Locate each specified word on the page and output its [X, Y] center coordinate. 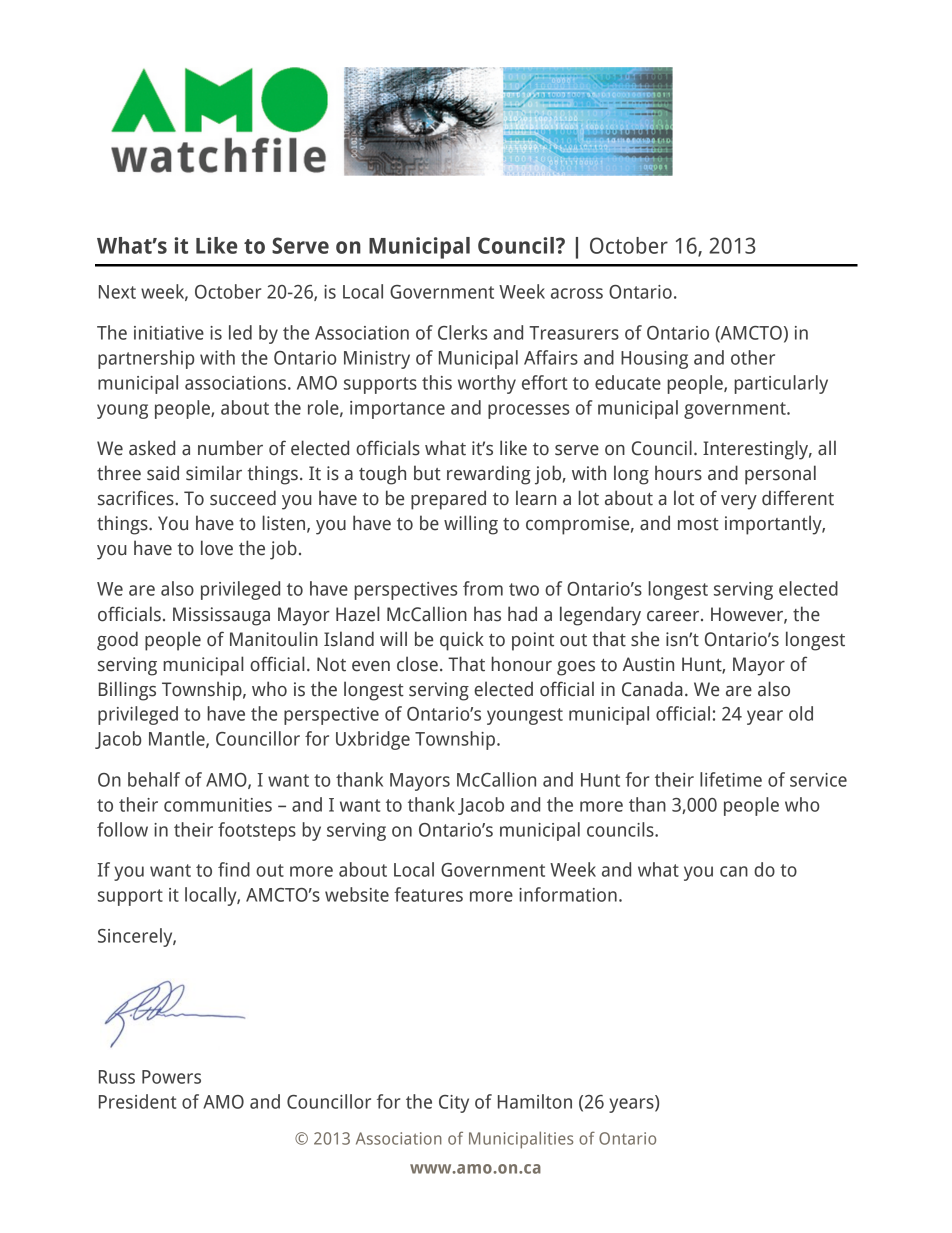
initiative [169, 333]
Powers [171, 1077]
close [417, 664]
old [801, 713]
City [454, 1104]
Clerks [462, 332]
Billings [127, 691]
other [753, 357]
